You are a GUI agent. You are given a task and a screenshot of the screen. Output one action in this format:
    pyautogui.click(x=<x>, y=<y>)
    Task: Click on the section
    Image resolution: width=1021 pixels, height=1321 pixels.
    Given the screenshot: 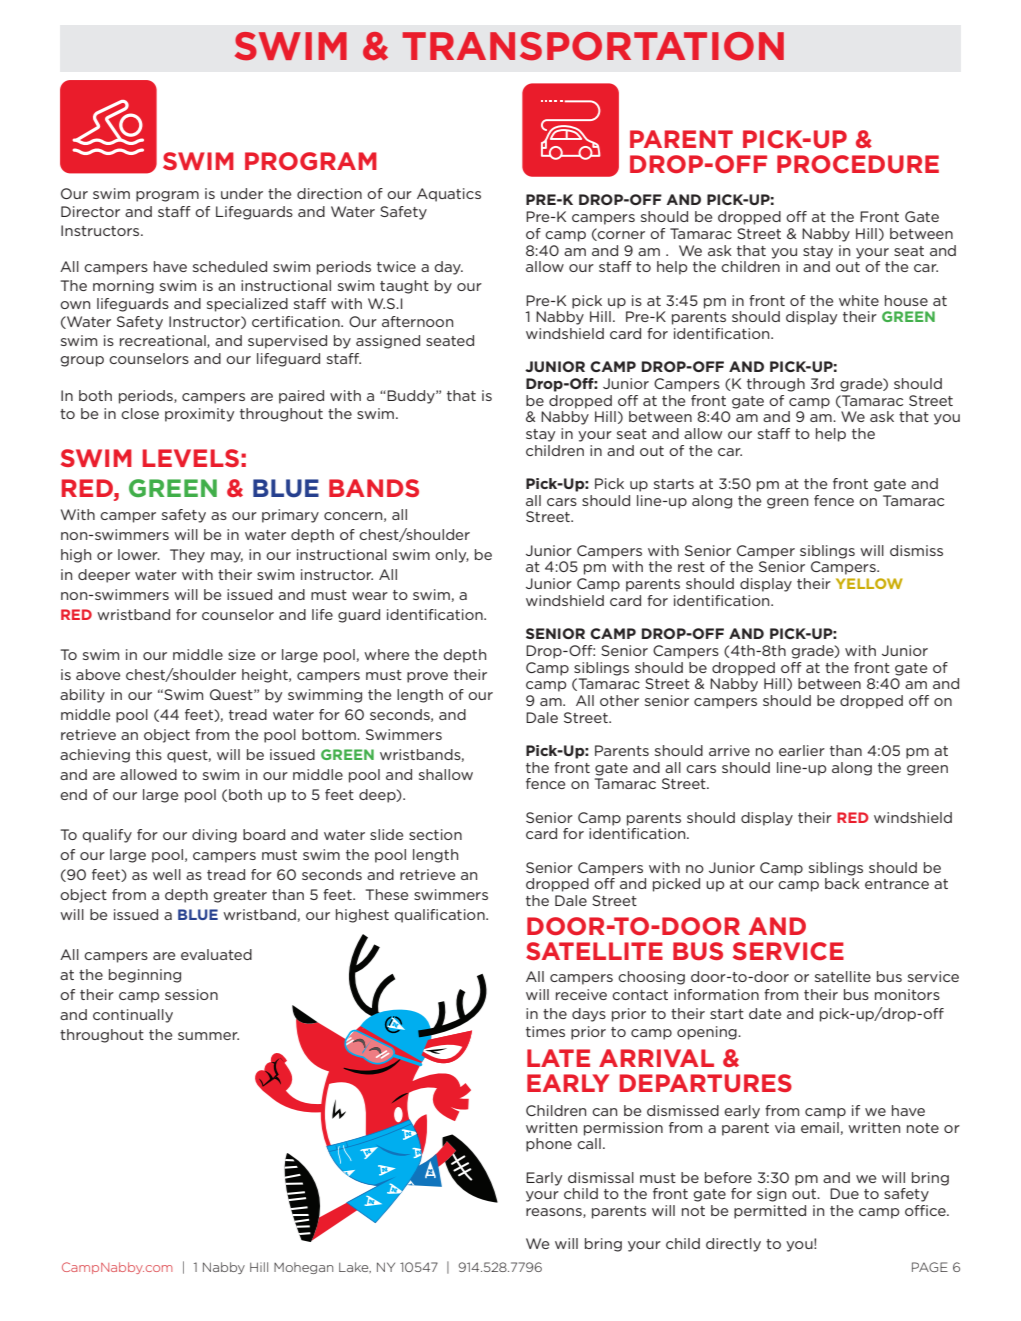 What is the action you would take?
    pyautogui.click(x=435, y=834)
